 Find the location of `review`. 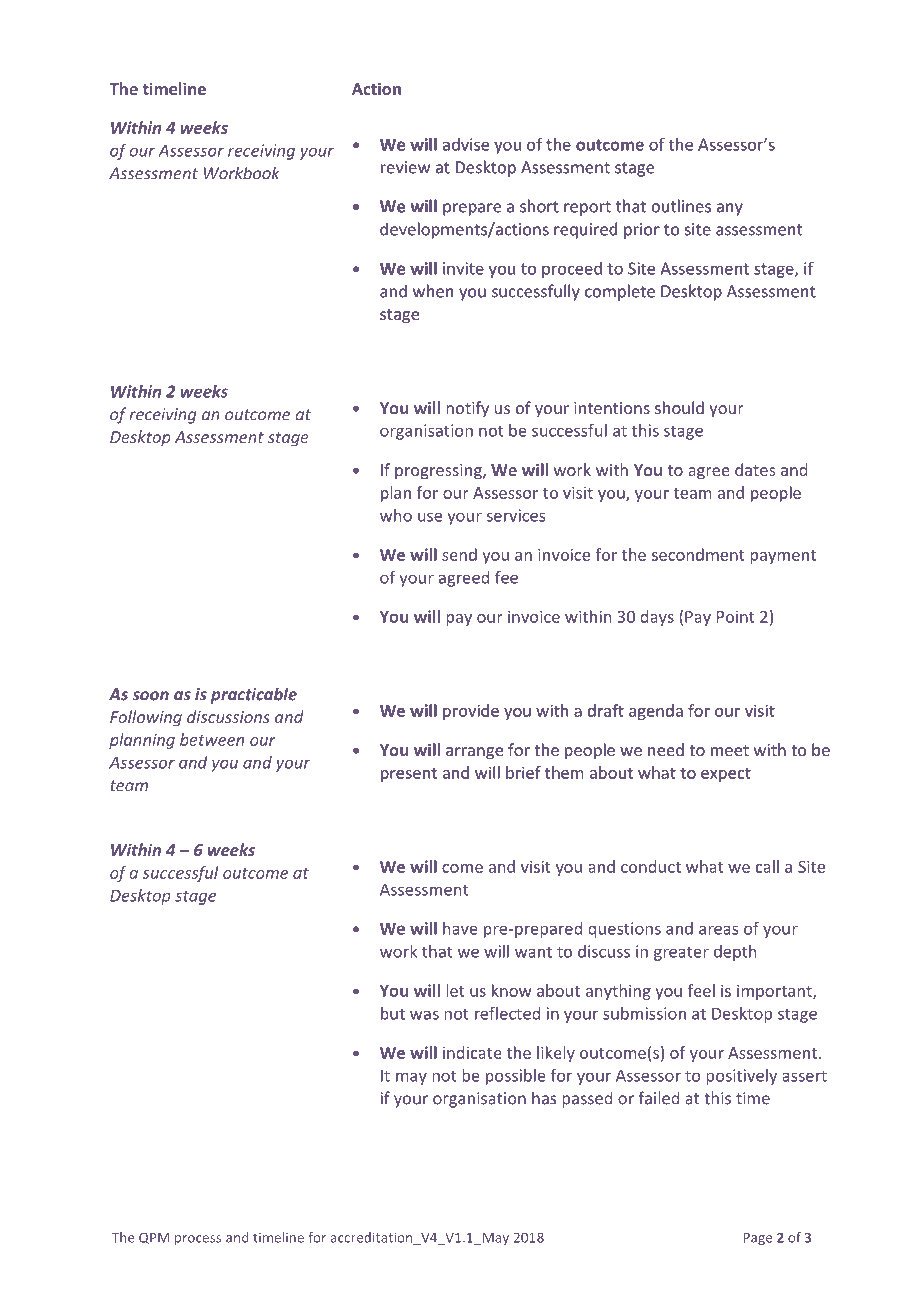

review is located at coordinates (405, 167).
